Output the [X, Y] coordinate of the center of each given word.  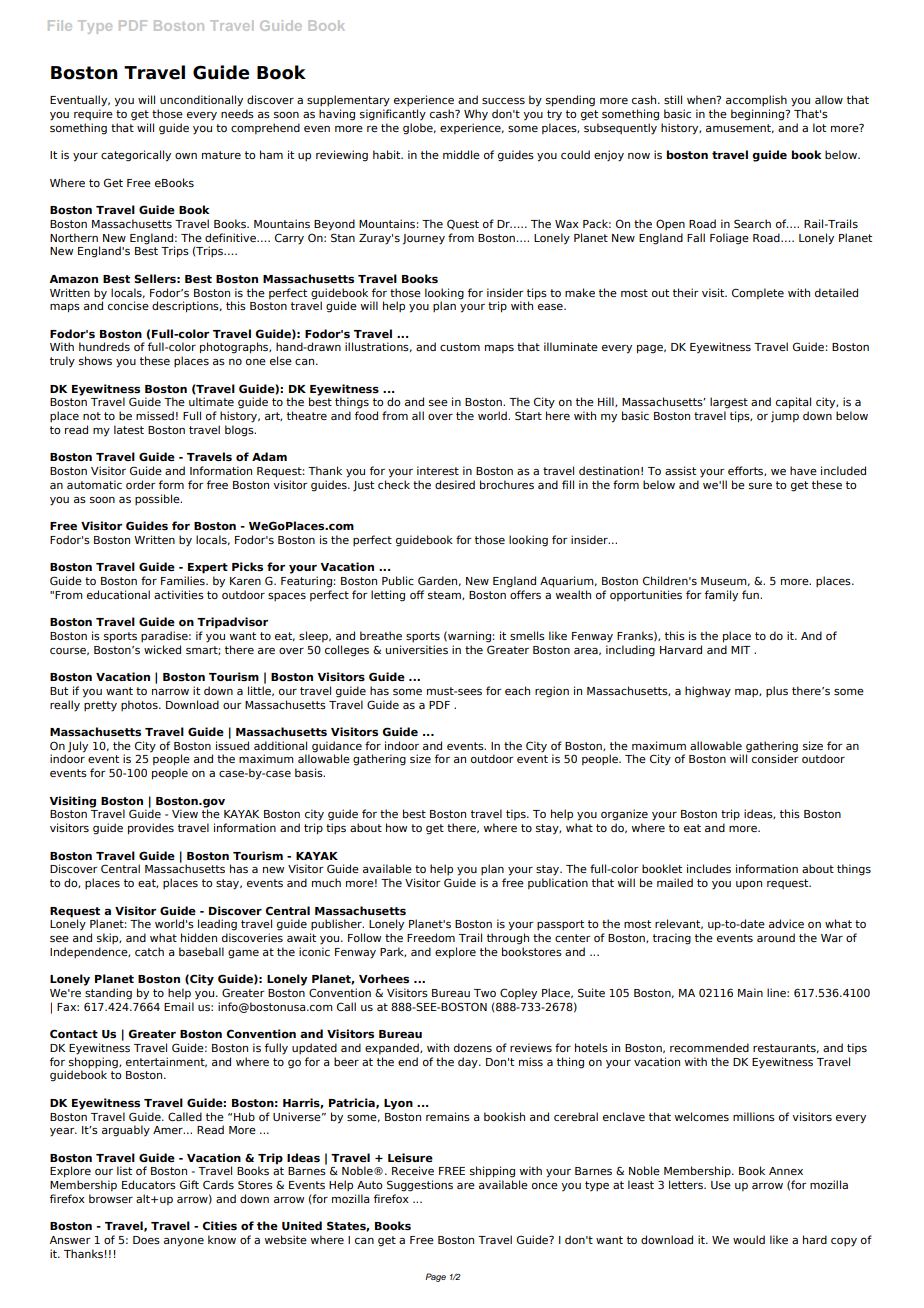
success [503, 101]
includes [709, 868]
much [326, 882]
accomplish [756, 100]
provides [151, 829]
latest [129, 429]
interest [438, 470]
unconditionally [201, 101]
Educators [149, 1184]
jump [785, 417]
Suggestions [420, 1186]
